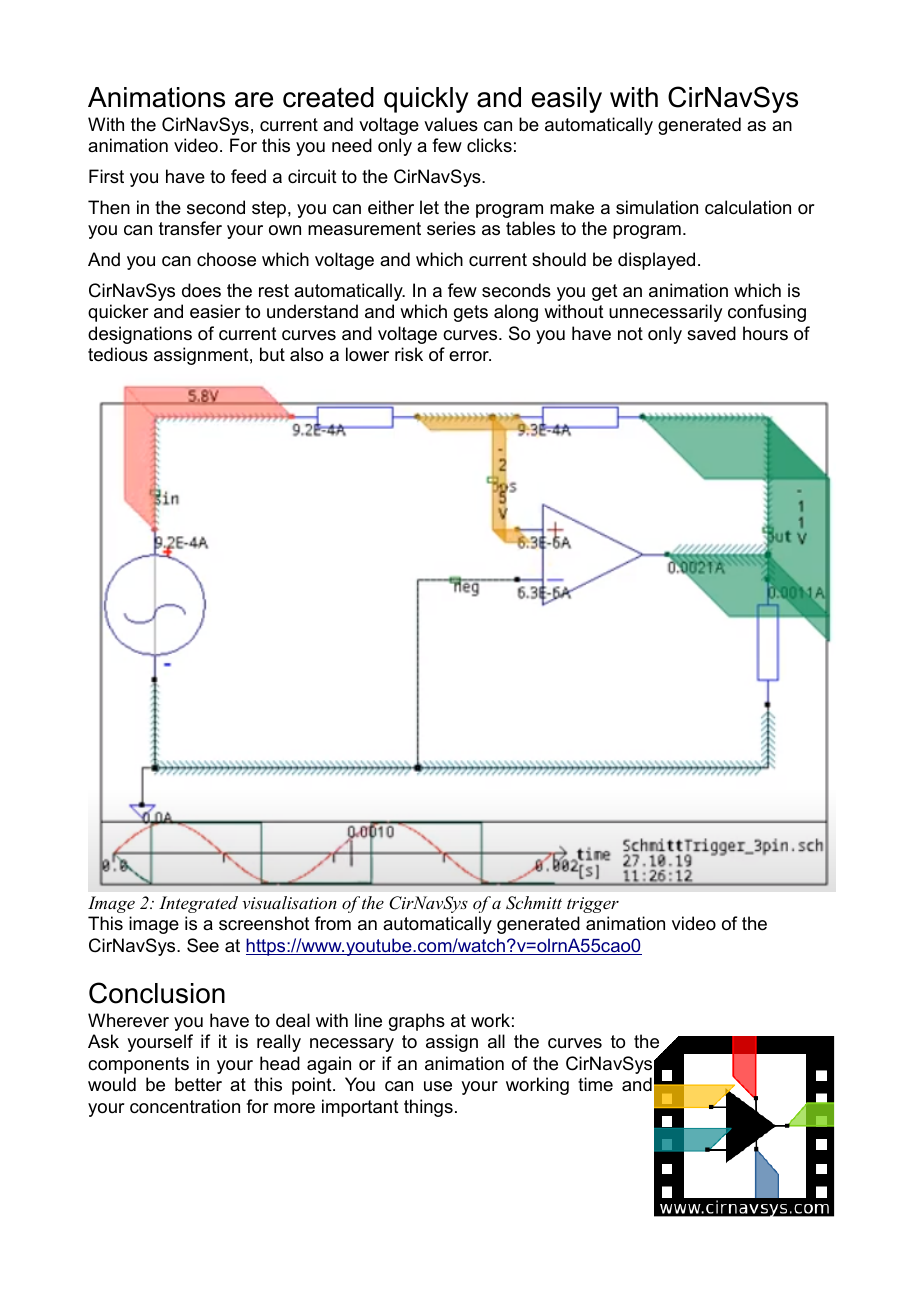  I want to click on simulation, so click(657, 207).
